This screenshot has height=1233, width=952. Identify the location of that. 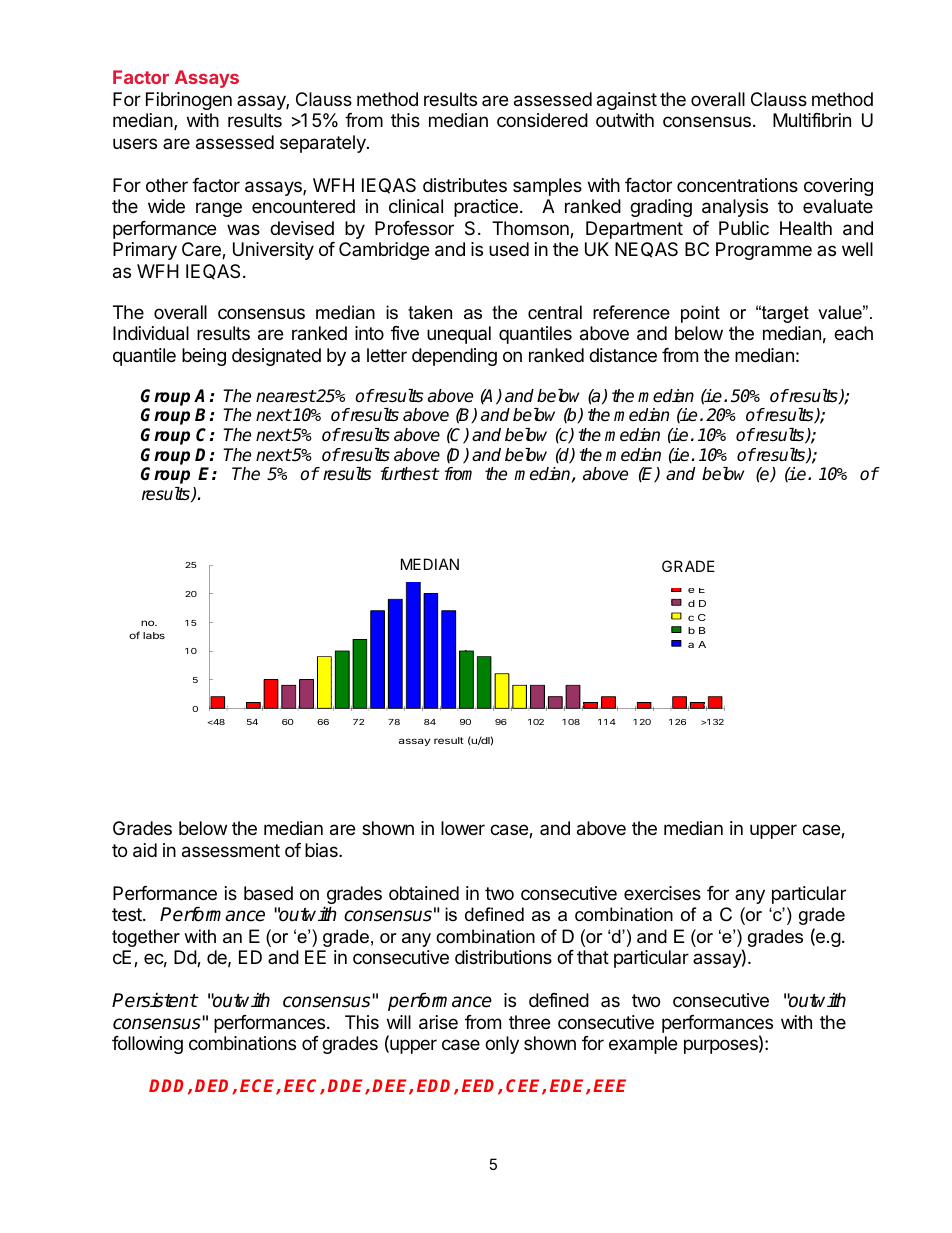
(593, 957).
